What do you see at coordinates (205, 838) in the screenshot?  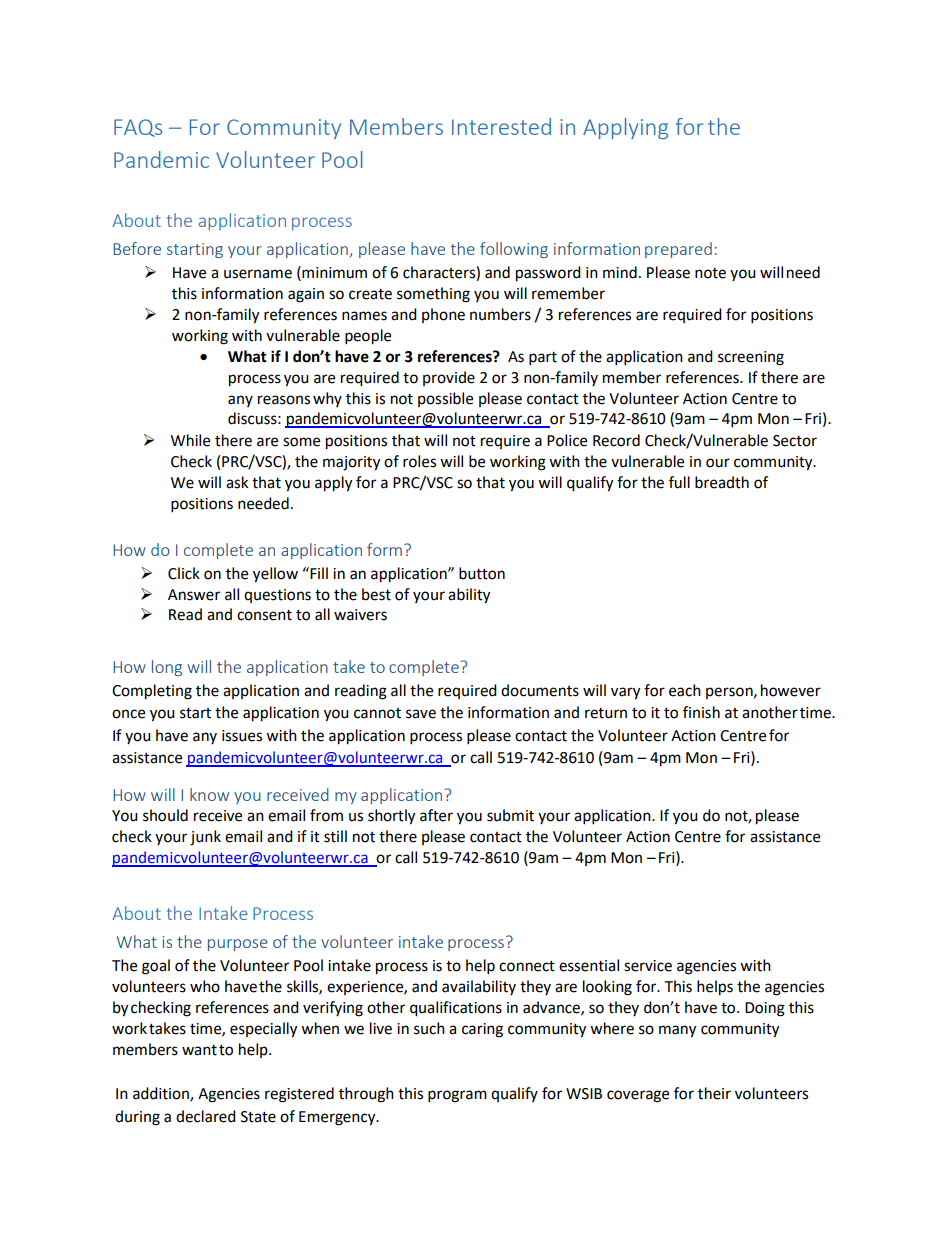 I see `junk` at bounding box center [205, 838].
